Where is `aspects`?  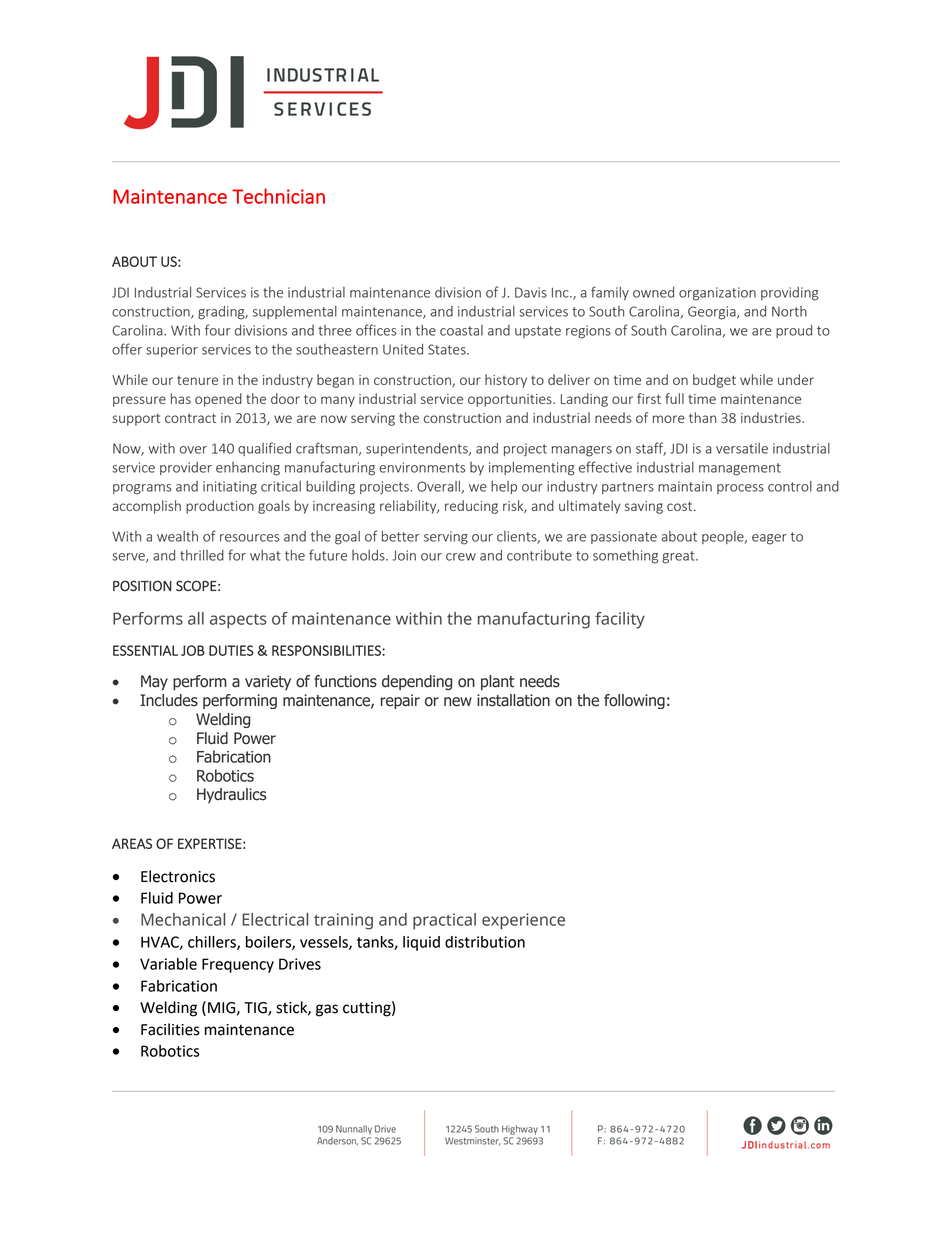
aspects is located at coordinates (238, 621).
